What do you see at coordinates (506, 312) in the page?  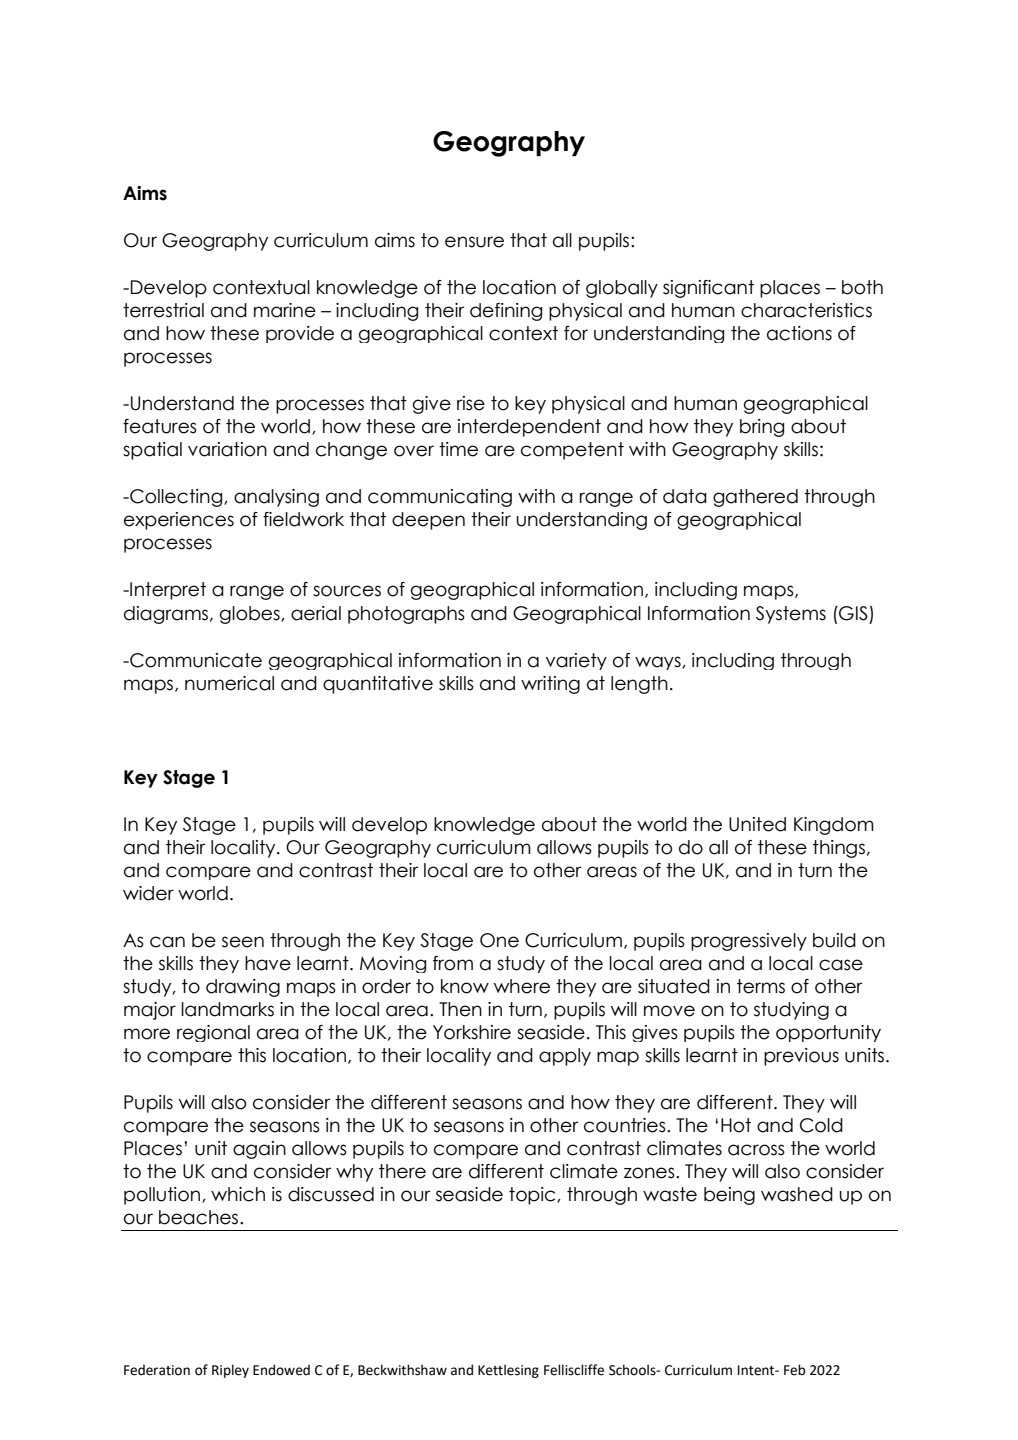 I see `defining` at bounding box center [506, 312].
